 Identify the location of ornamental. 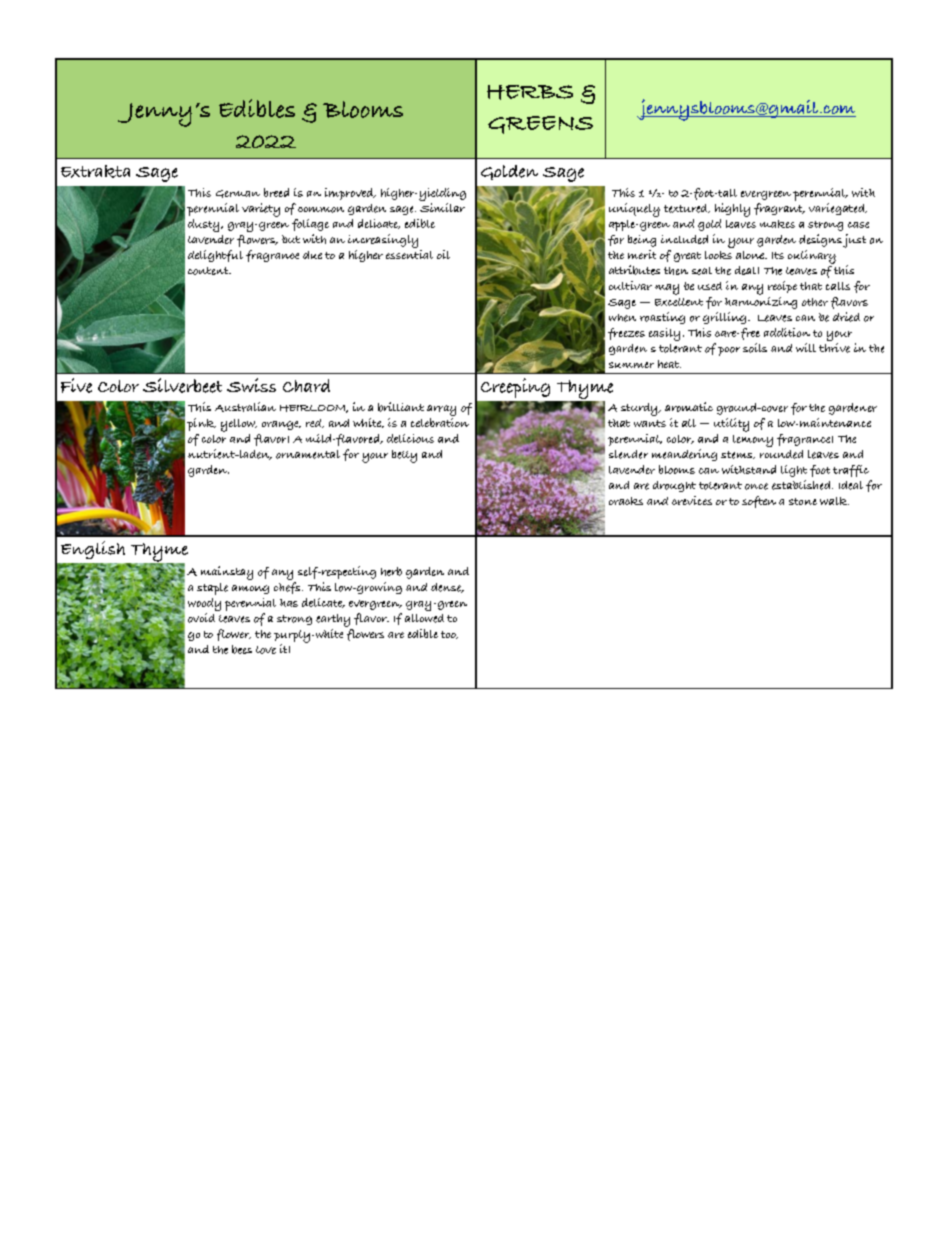
(308, 454).
